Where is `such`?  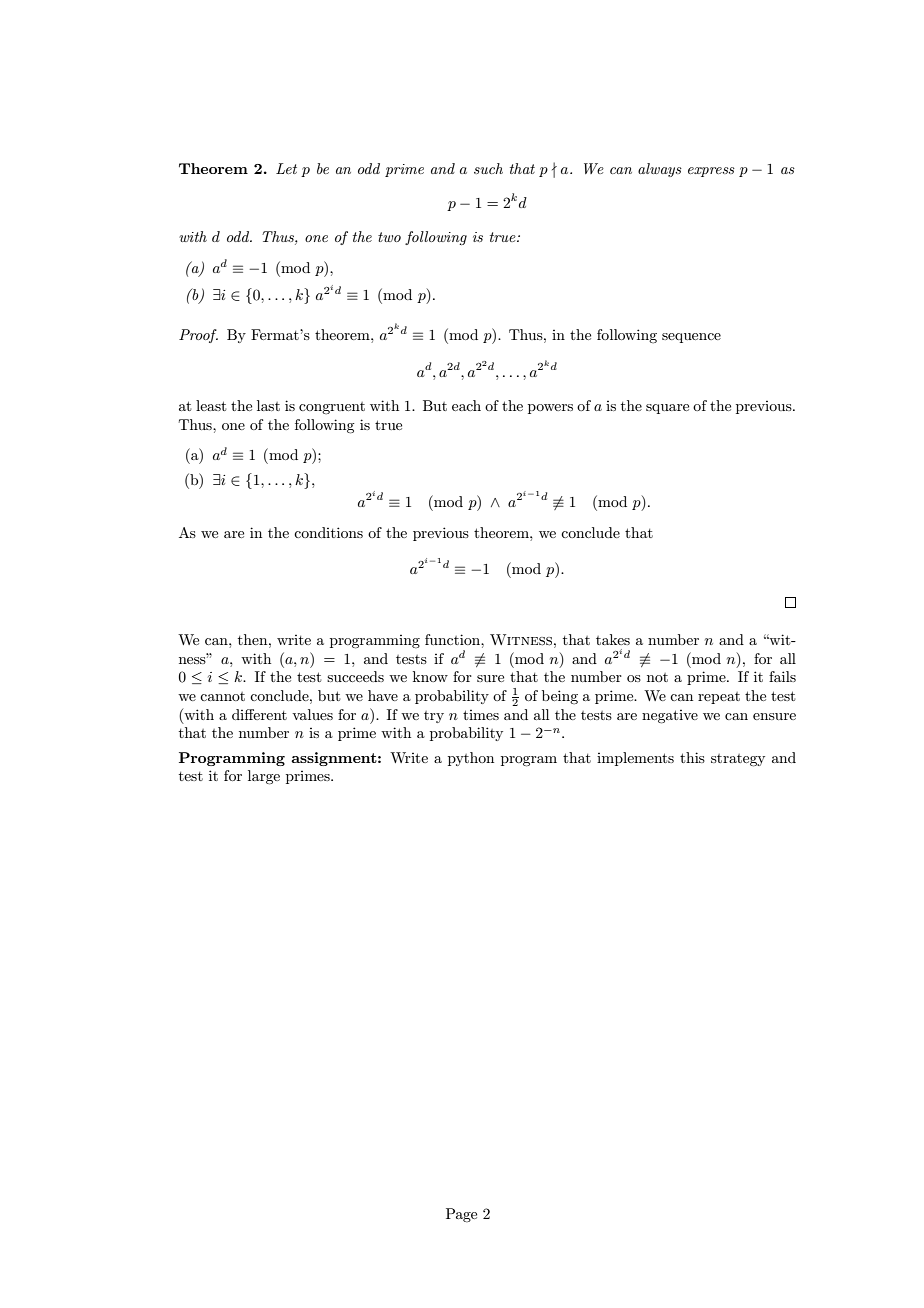
such is located at coordinates (488, 168).
